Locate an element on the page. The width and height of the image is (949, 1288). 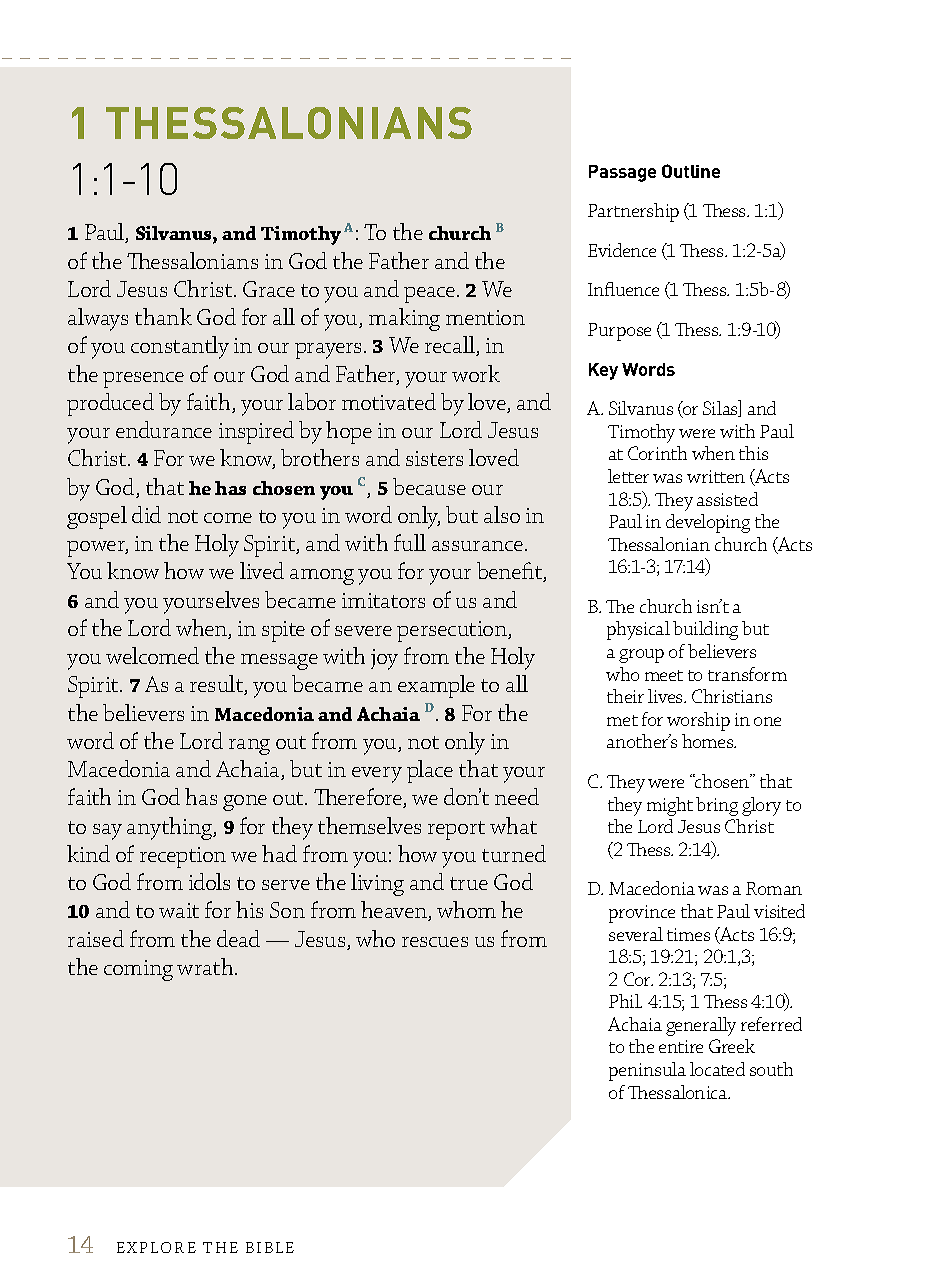
coming is located at coordinates (138, 970).
